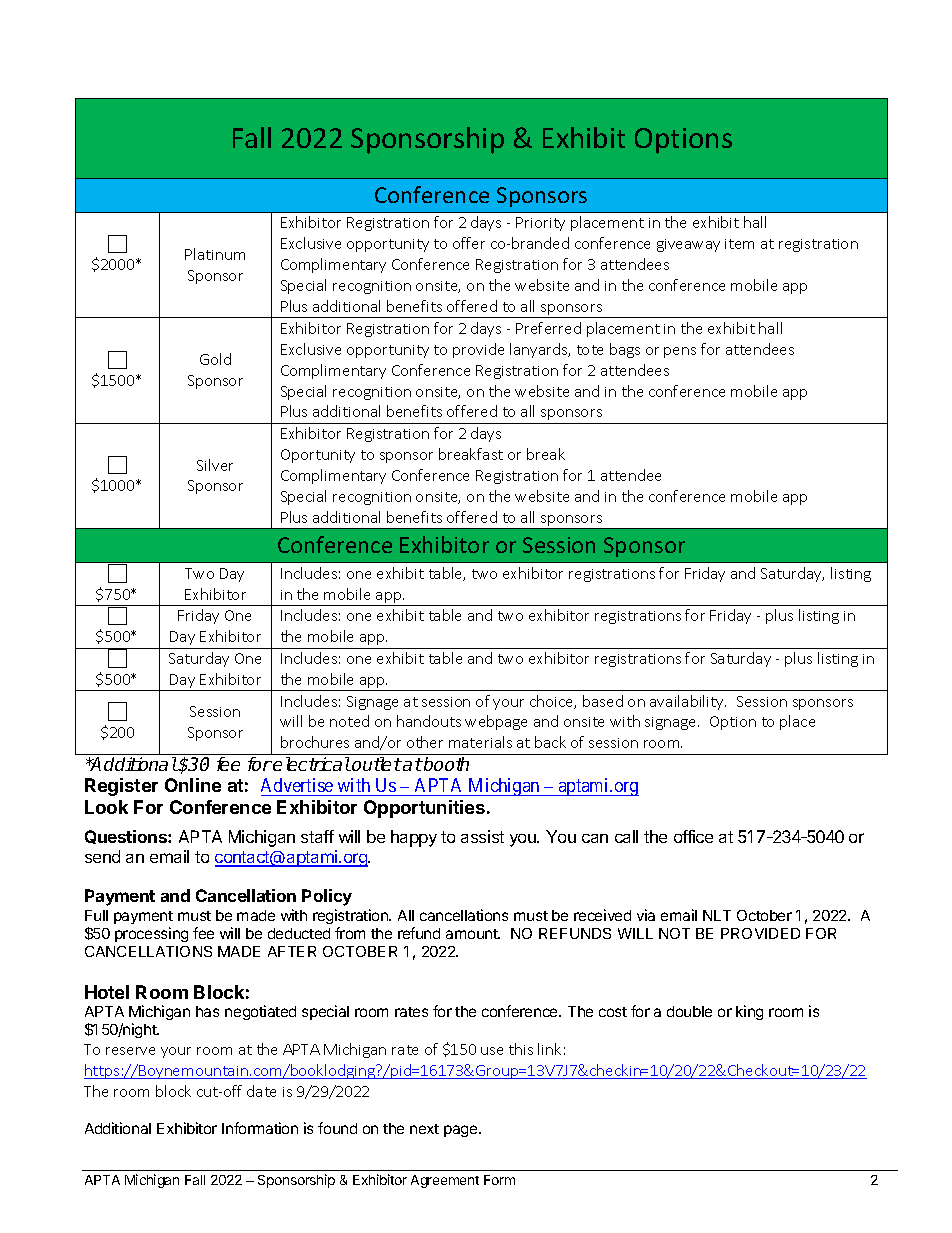 The height and width of the screenshot is (1233, 952). What do you see at coordinates (688, 245) in the screenshot?
I see `giveaway` at bounding box center [688, 245].
